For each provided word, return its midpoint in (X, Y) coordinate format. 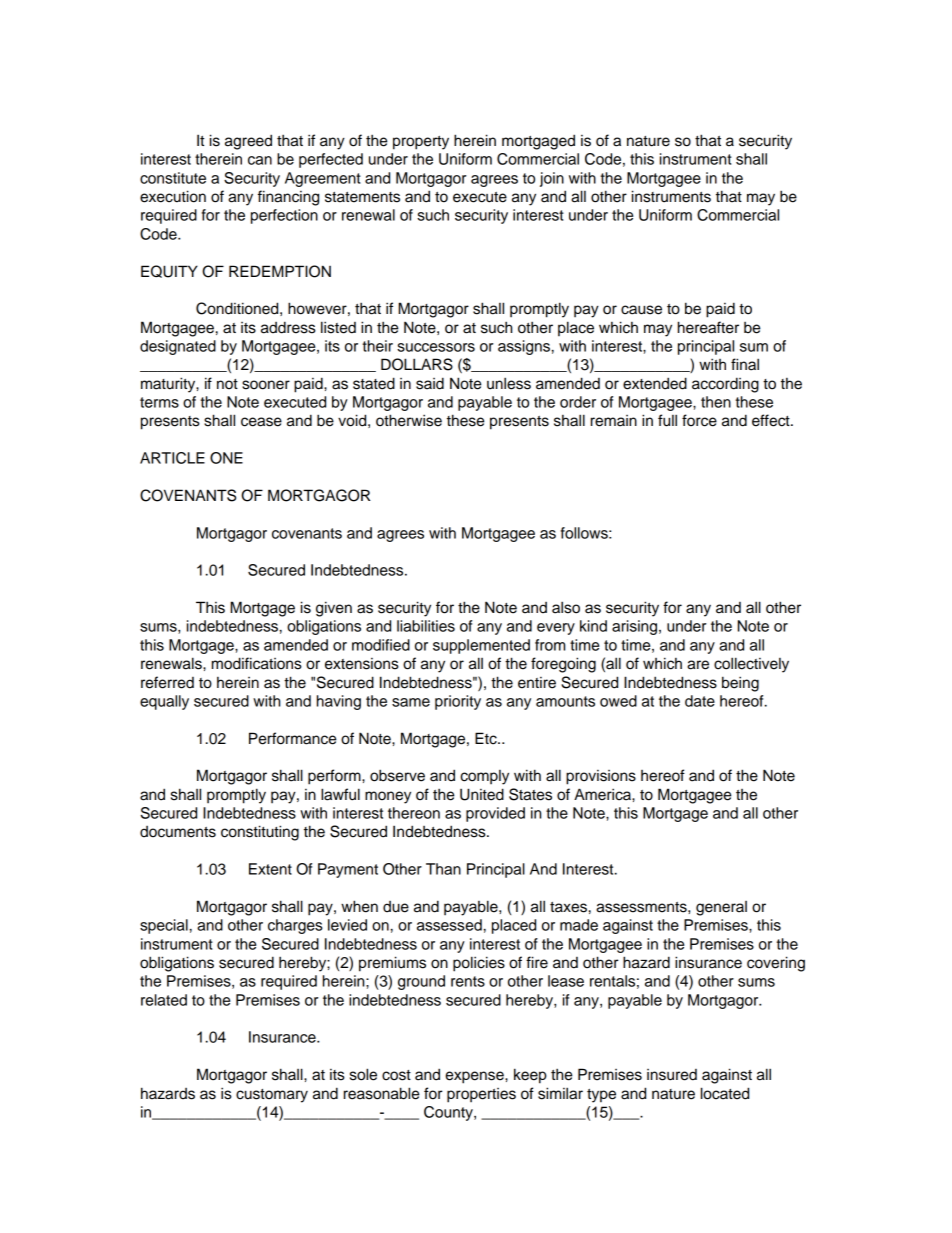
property (421, 143)
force (699, 420)
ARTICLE (172, 458)
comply (484, 777)
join (552, 179)
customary (272, 1096)
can (260, 160)
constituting (260, 833)
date (700, 701)
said (430, 383)
